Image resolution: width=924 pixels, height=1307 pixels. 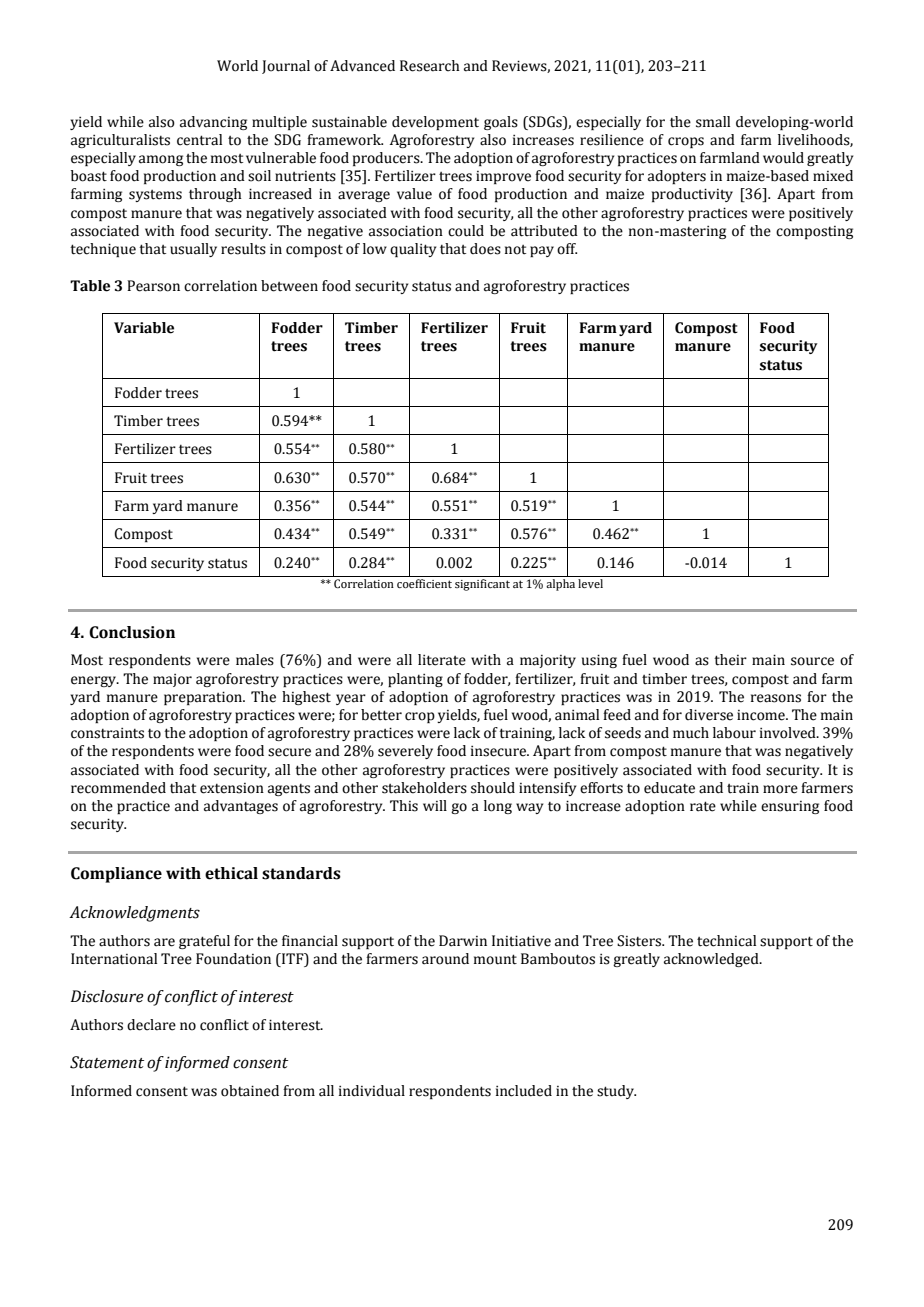 I want to click on level, so click(x=590, y=583).
